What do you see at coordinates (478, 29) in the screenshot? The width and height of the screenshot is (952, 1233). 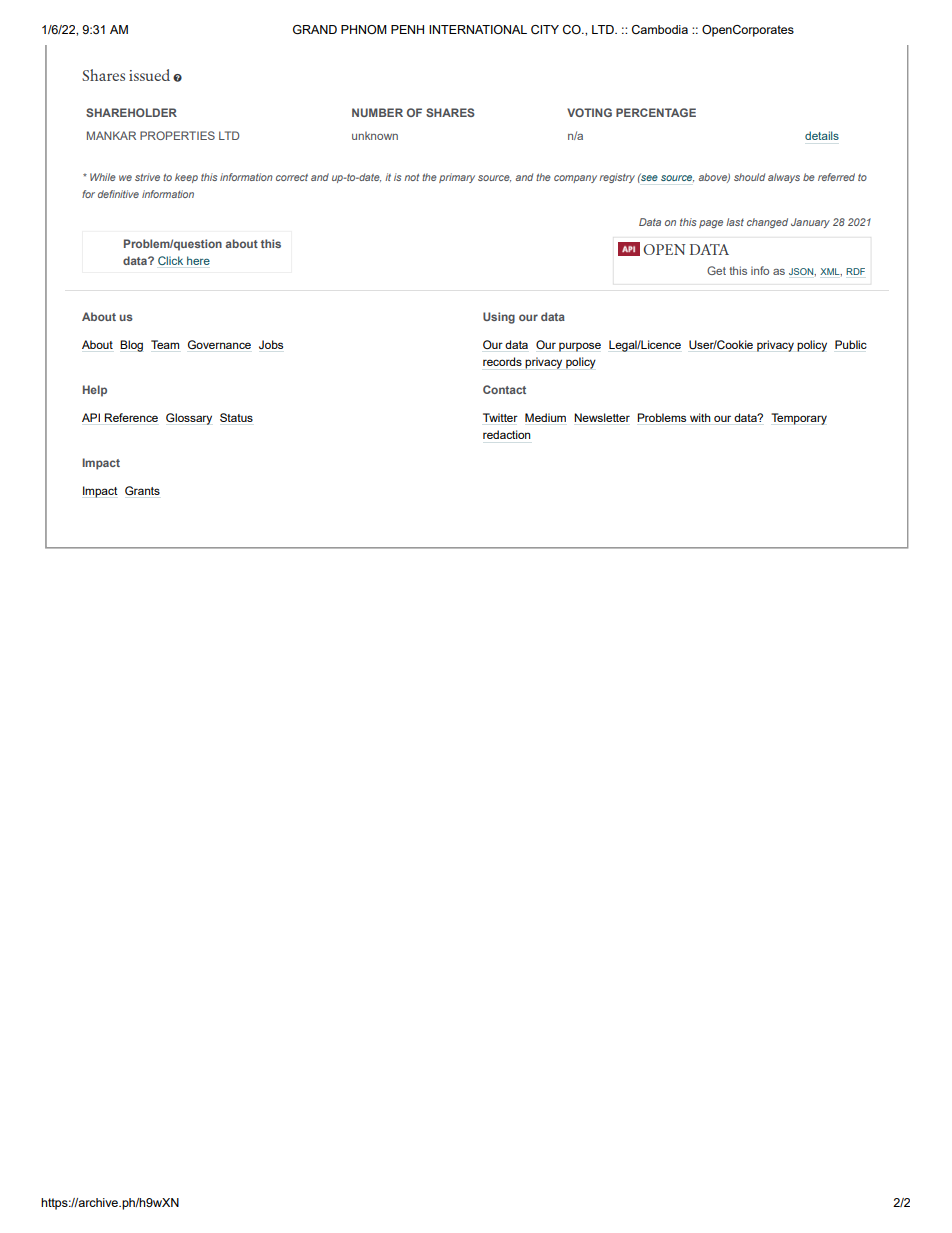 I see `INTERNATIONAL` at bounding box center [478, 29].
